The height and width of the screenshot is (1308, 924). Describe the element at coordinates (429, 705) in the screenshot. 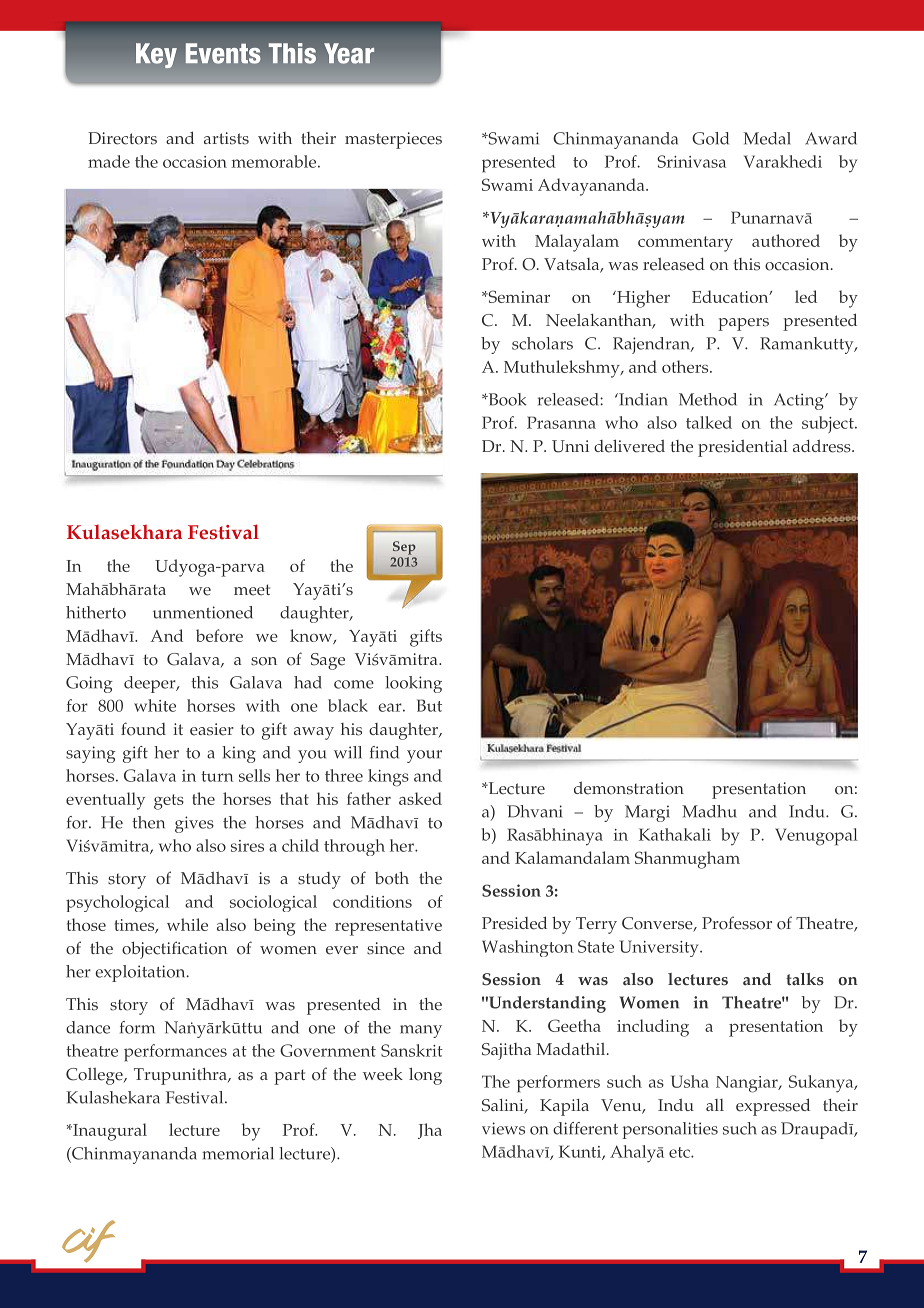

I see `But` at that location.
